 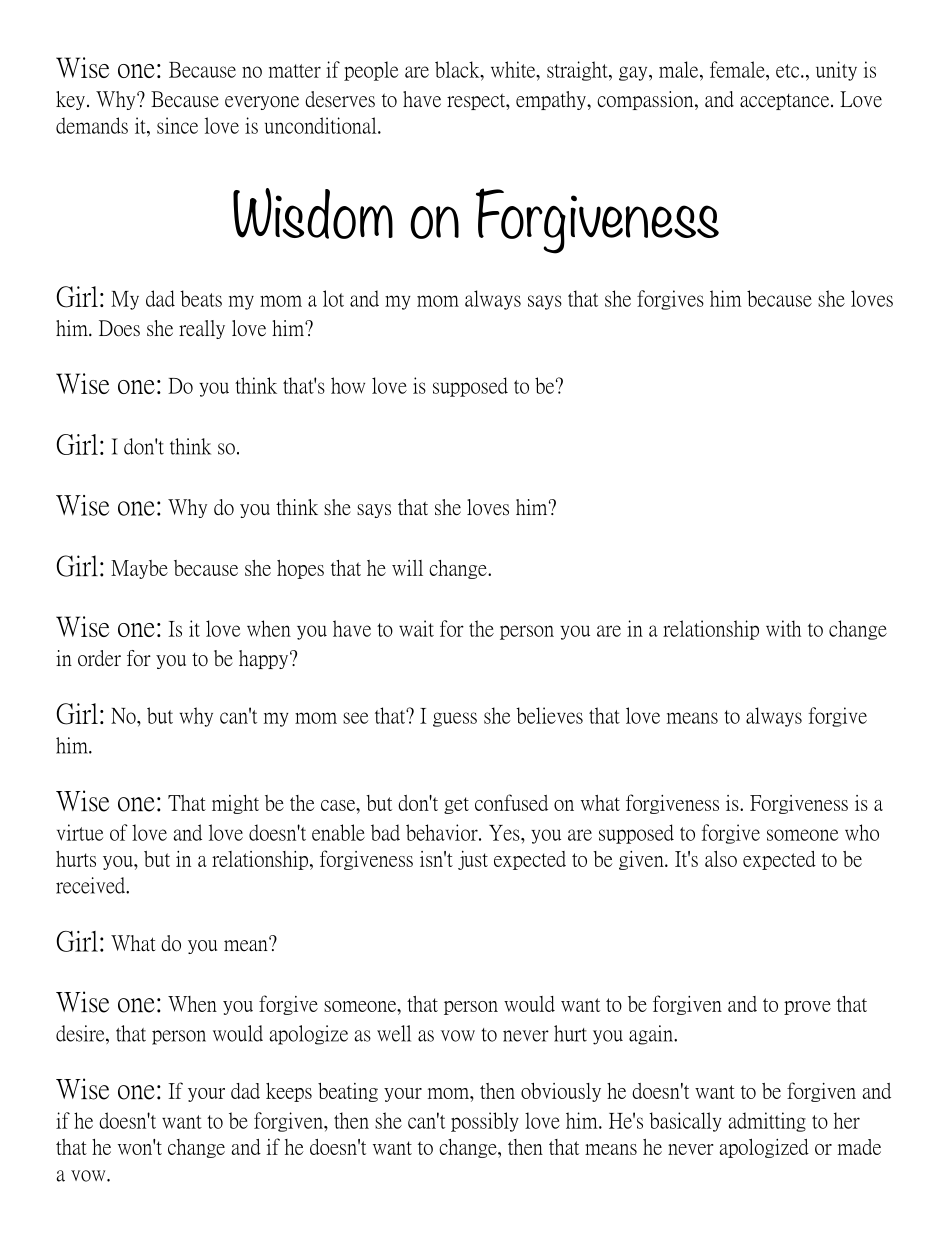 What do you see at coordinates (552, 100) in the screenshot?
I see `empathy` at bounding box center [552, 100].
